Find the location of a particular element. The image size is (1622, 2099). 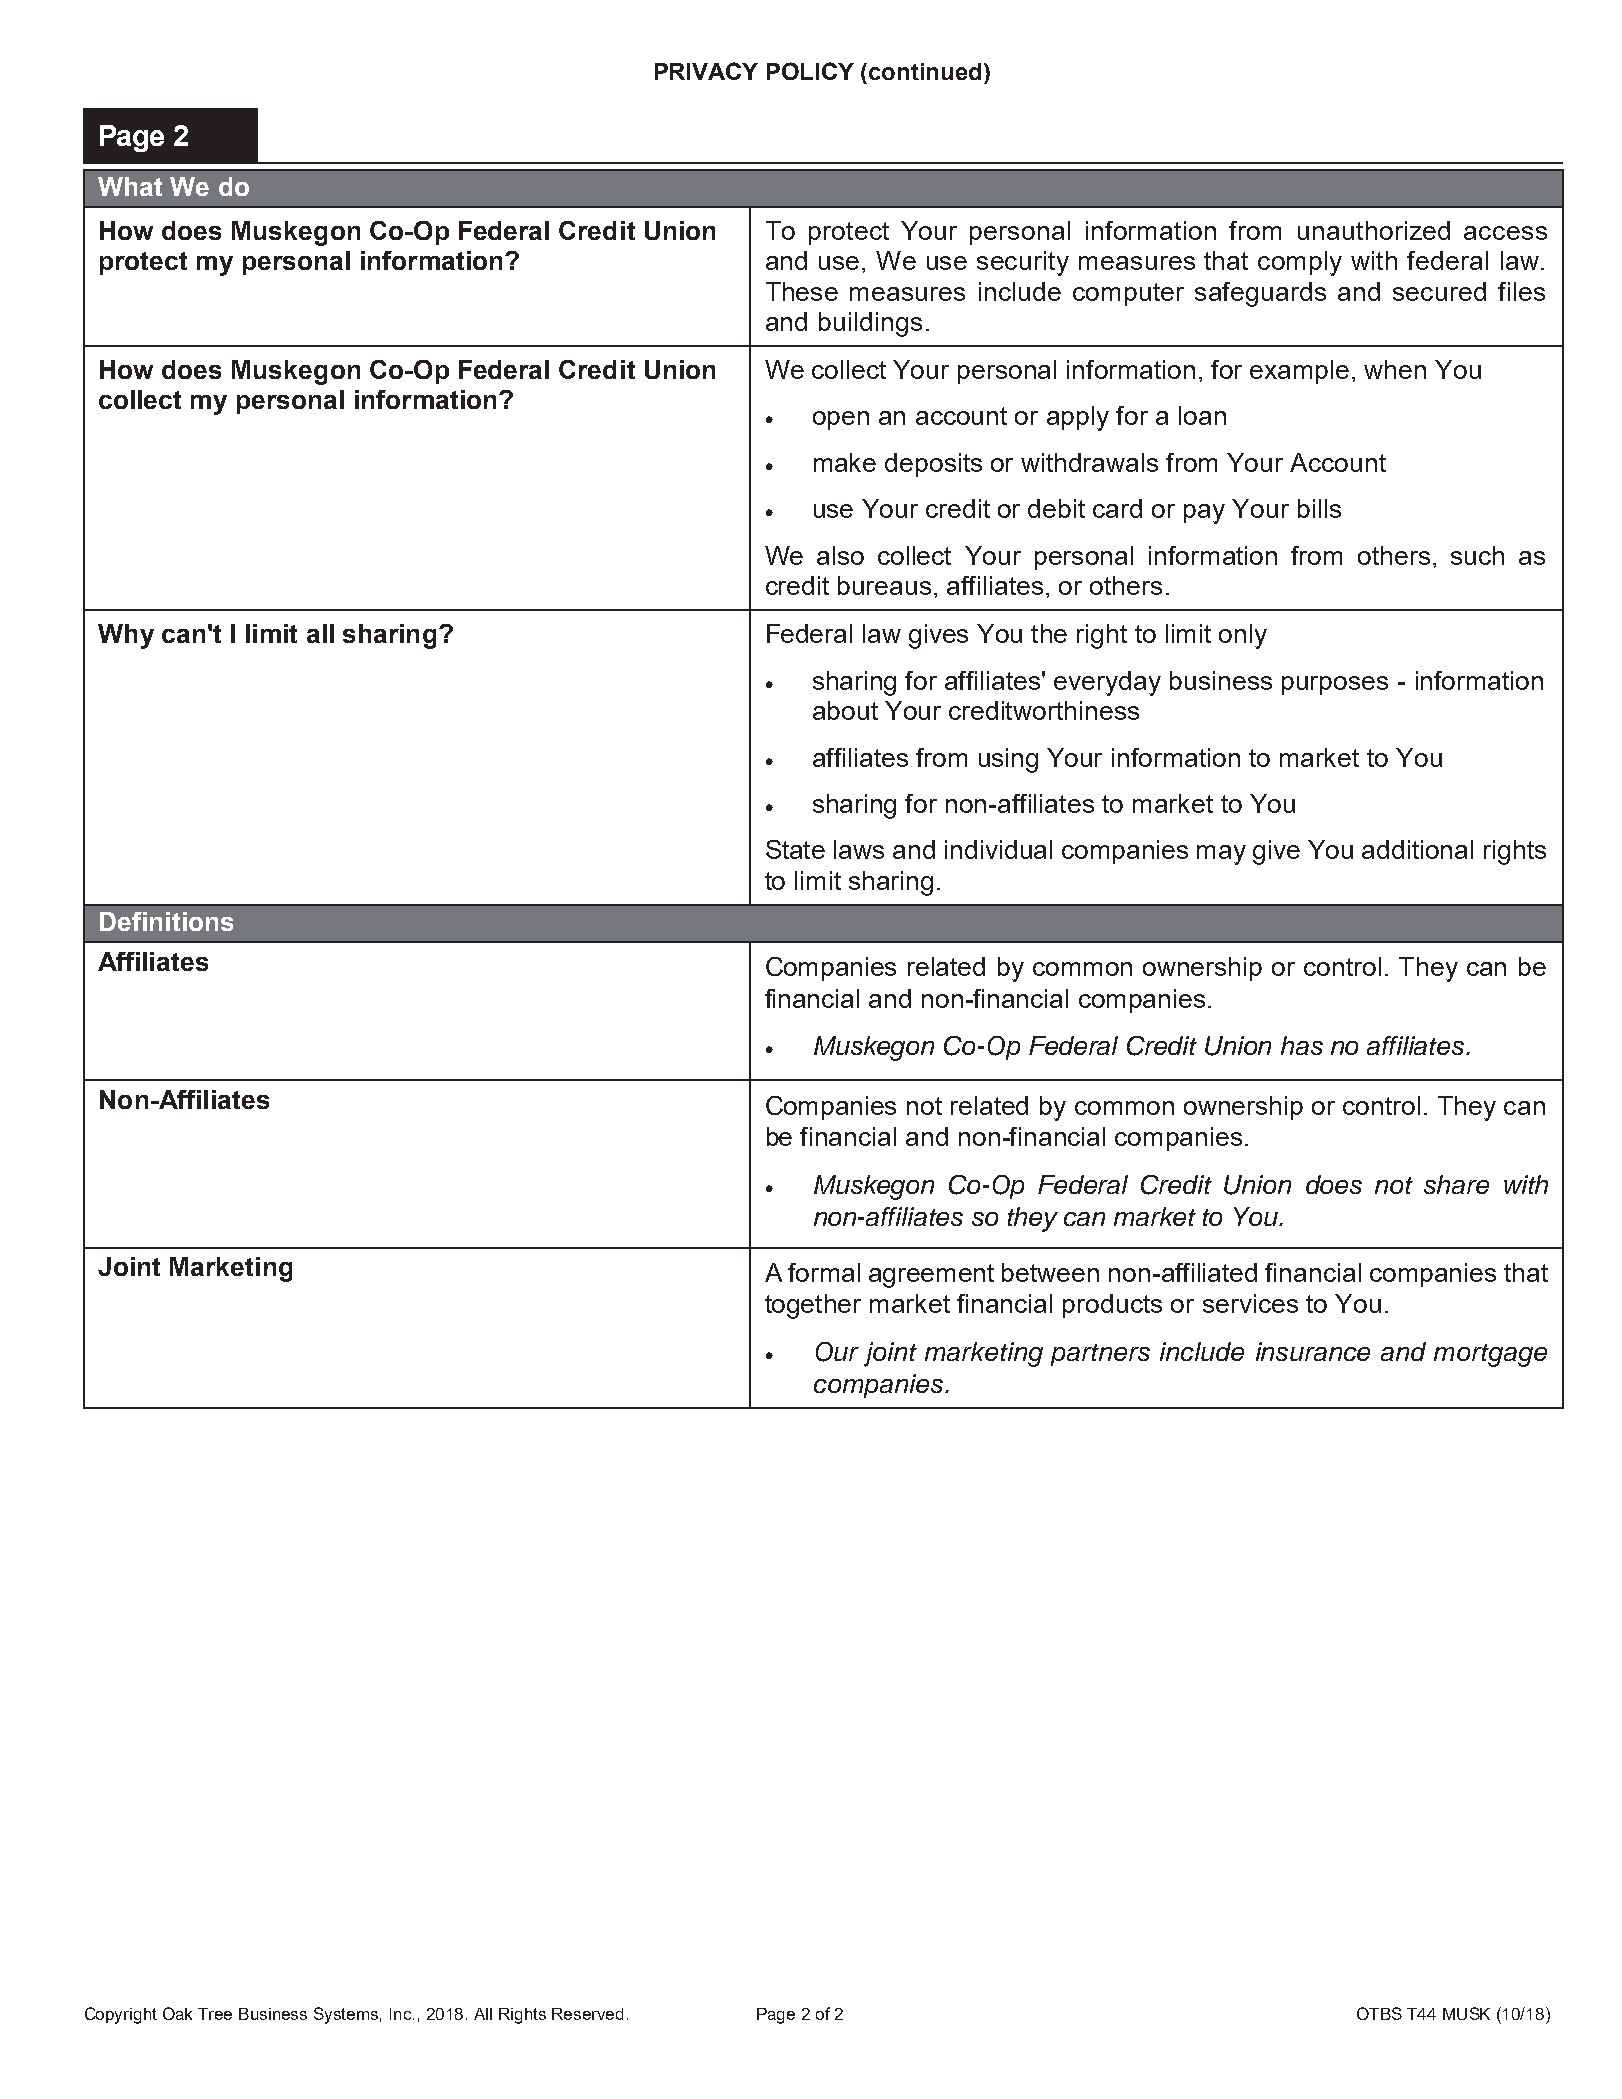

unauthorized is located at coordinates (1374, 230).
